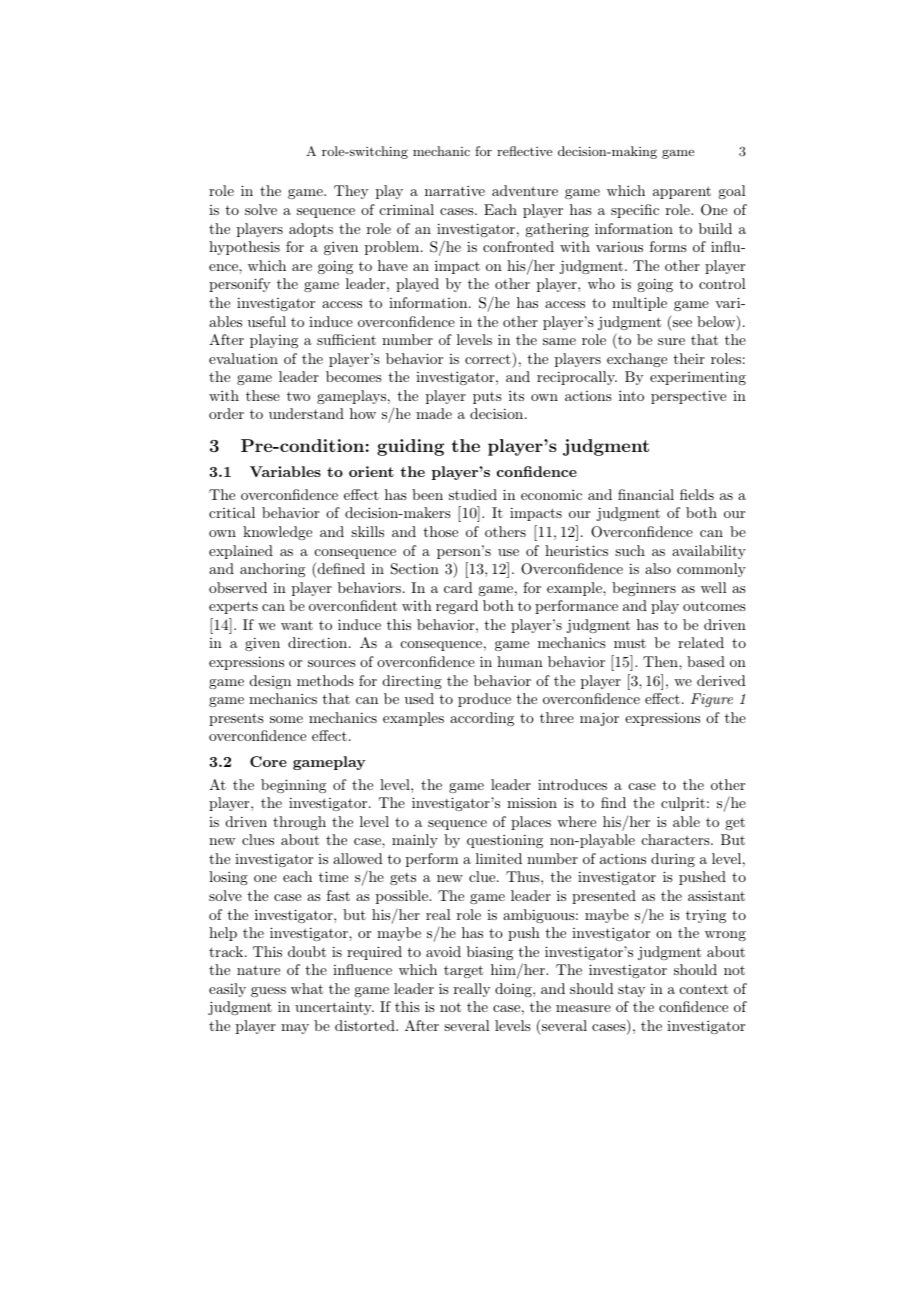 Image resolution: width=924 pixels, height=1308 pixels. What do you see at coordinates (682, 192) in the screenshot?
I see `apparent` at bounding box center [682, 192].
